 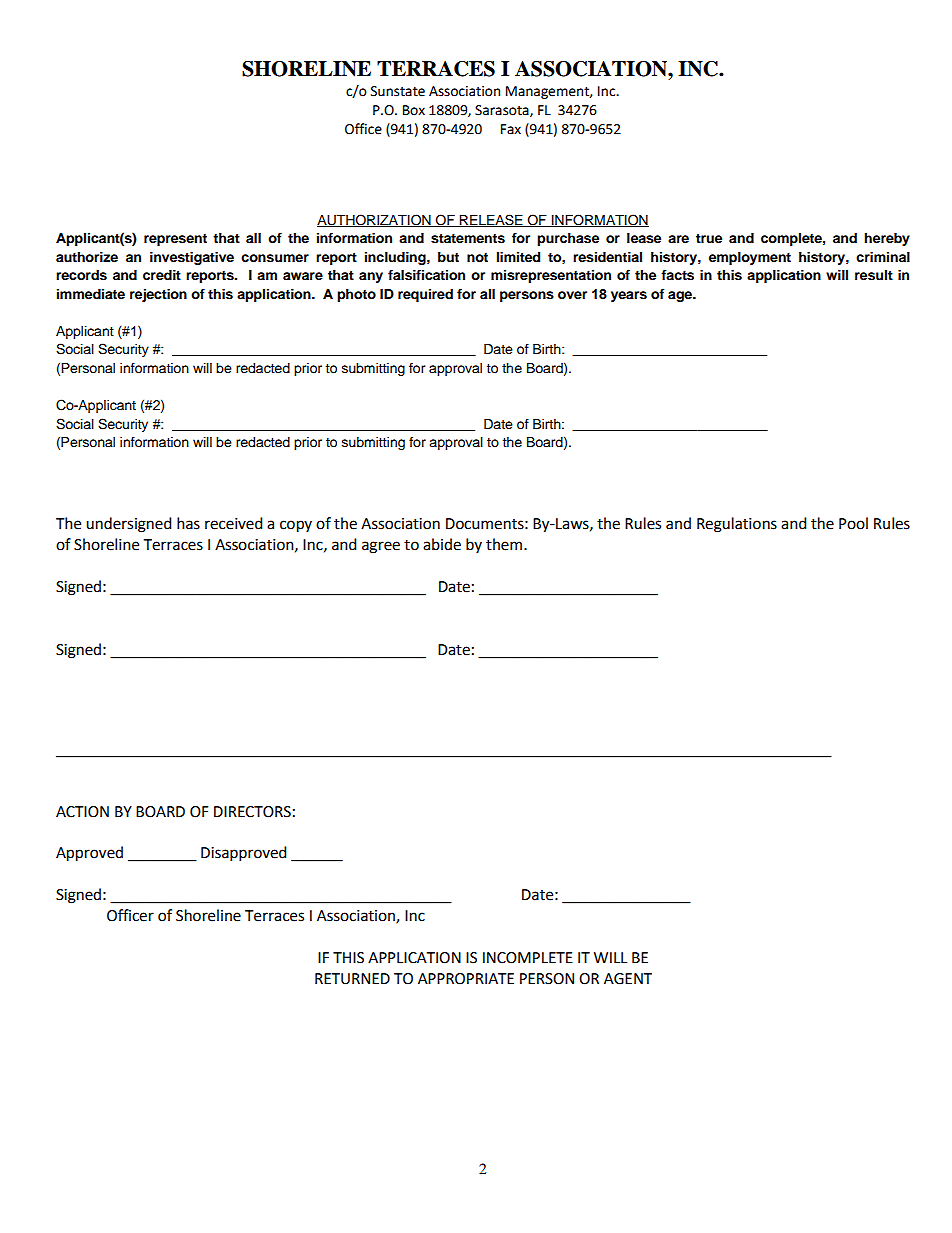 I want to click on Pool, so click(x=853, y=523).
